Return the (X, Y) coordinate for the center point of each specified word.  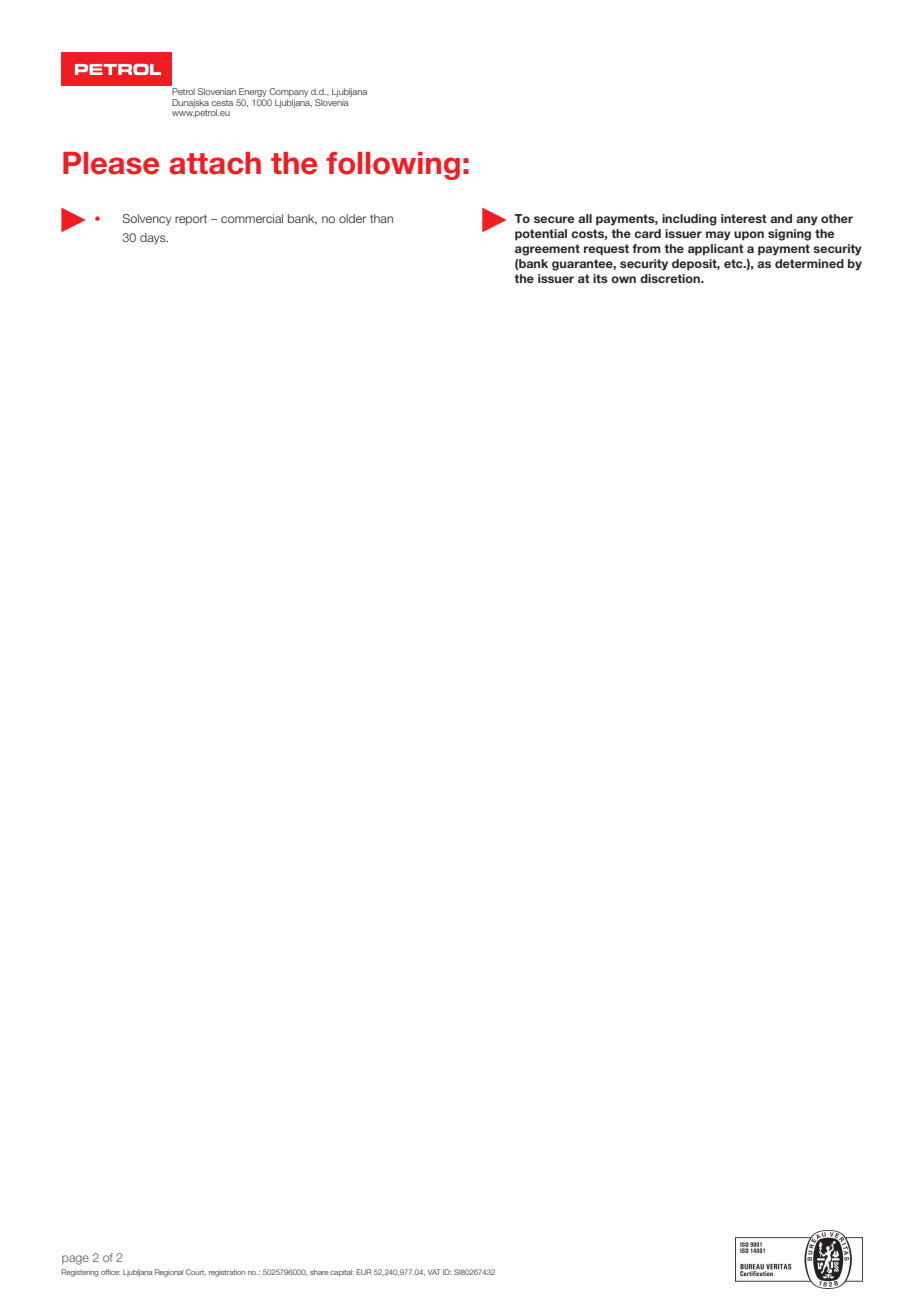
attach (215, 163)
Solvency (146, 220)
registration (227, 1273)
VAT (434, 1272)
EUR (364, 1272)
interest (744, 218)
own (623, 279)
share (319, 1272)
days (154, 239)
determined (809, 263)
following (393, 166)
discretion (671, 278)
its (600, 278)
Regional (169, 1273)
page (75, 1260)
